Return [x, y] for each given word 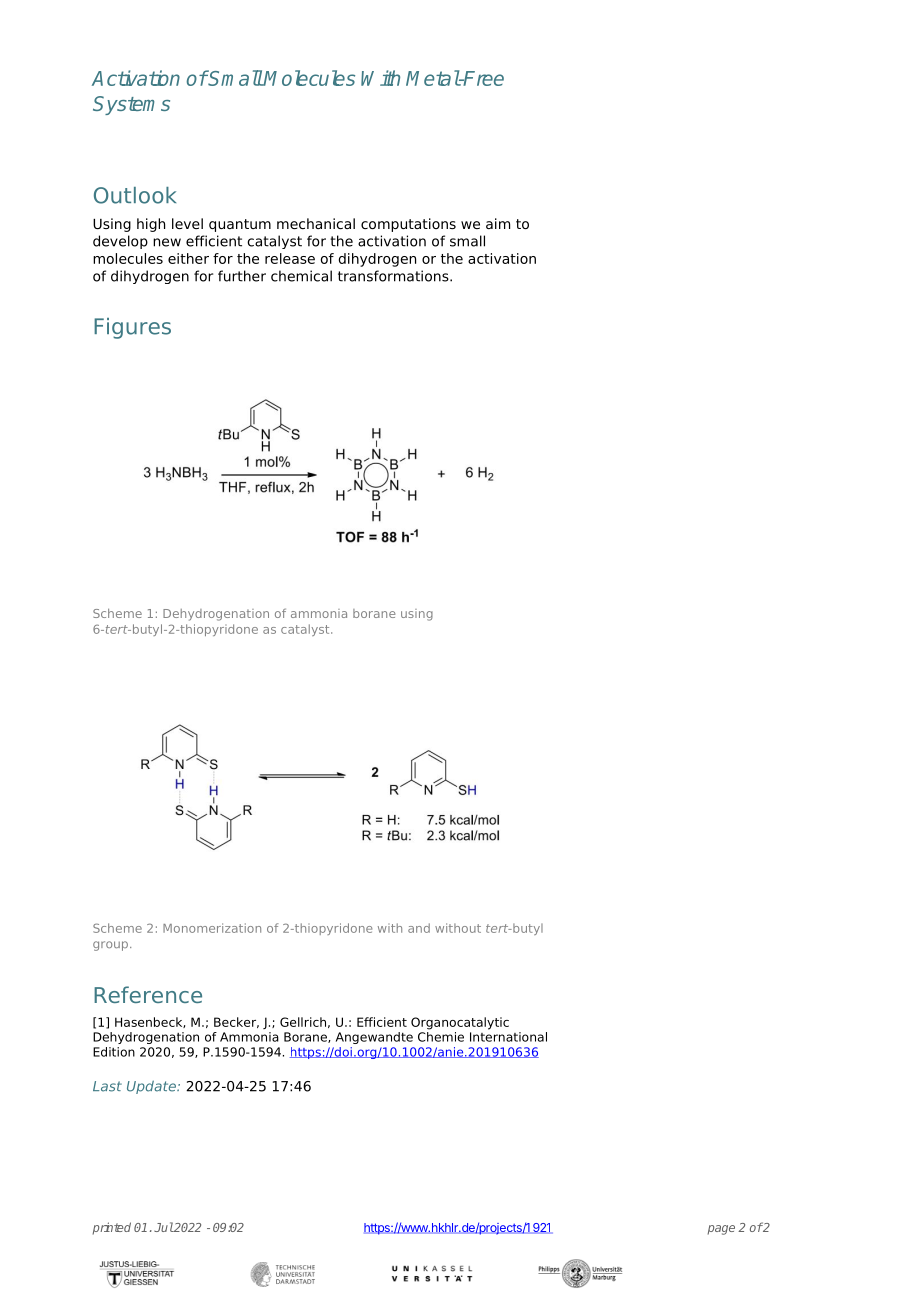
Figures [132, 328]
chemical [301, 276]
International [508, 1037]
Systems [131, 105]
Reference [148, 994]
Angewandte [374, 1038]
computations [408, 225]
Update [152, 1087]
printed [112, 1228]
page [721, 1230]
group [112, 946]
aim [498, 223]
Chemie [441, 1037]
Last [107, 1086]
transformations [394, 276]
